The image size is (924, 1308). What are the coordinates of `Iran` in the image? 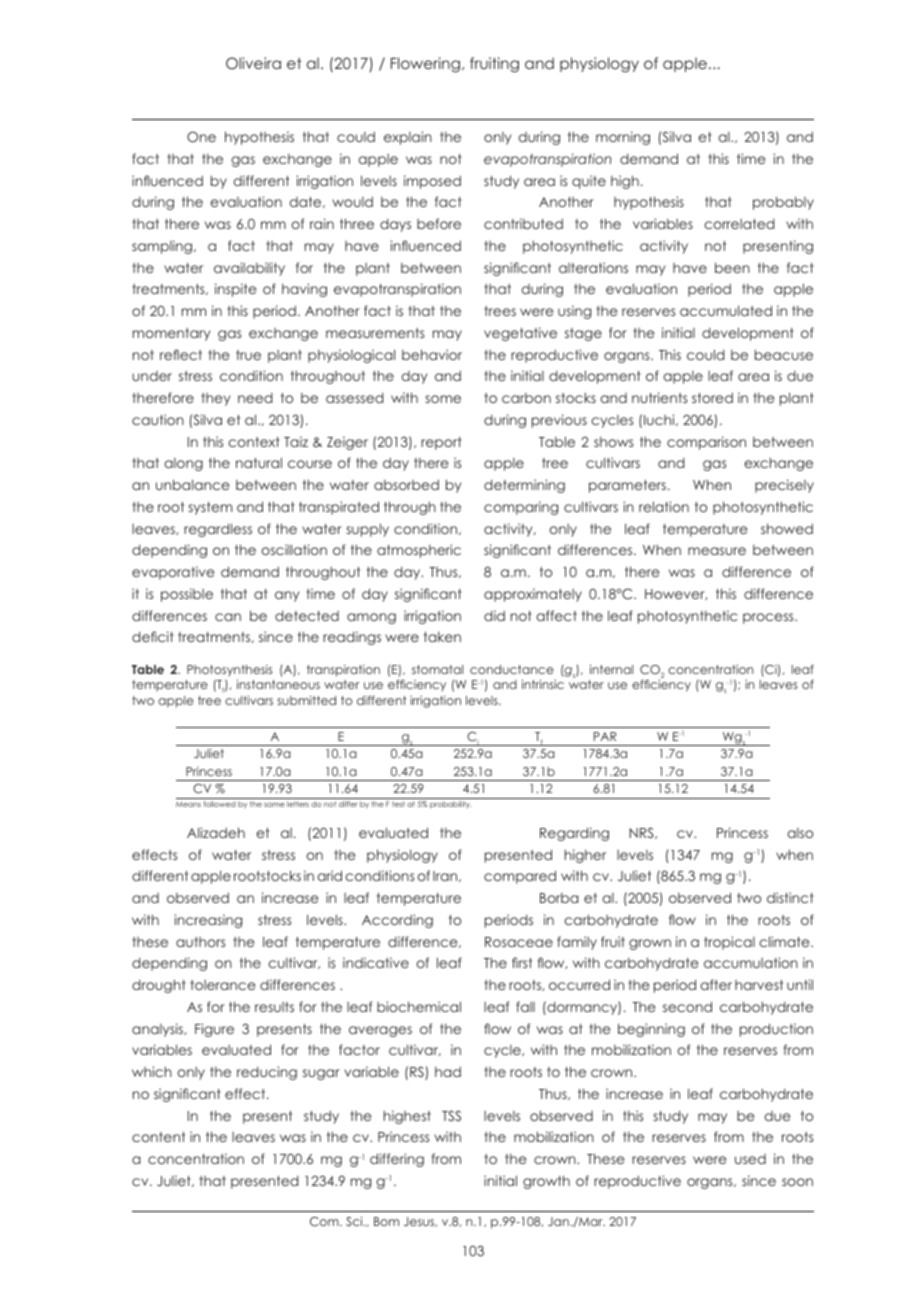 It's located at (446, 876).
